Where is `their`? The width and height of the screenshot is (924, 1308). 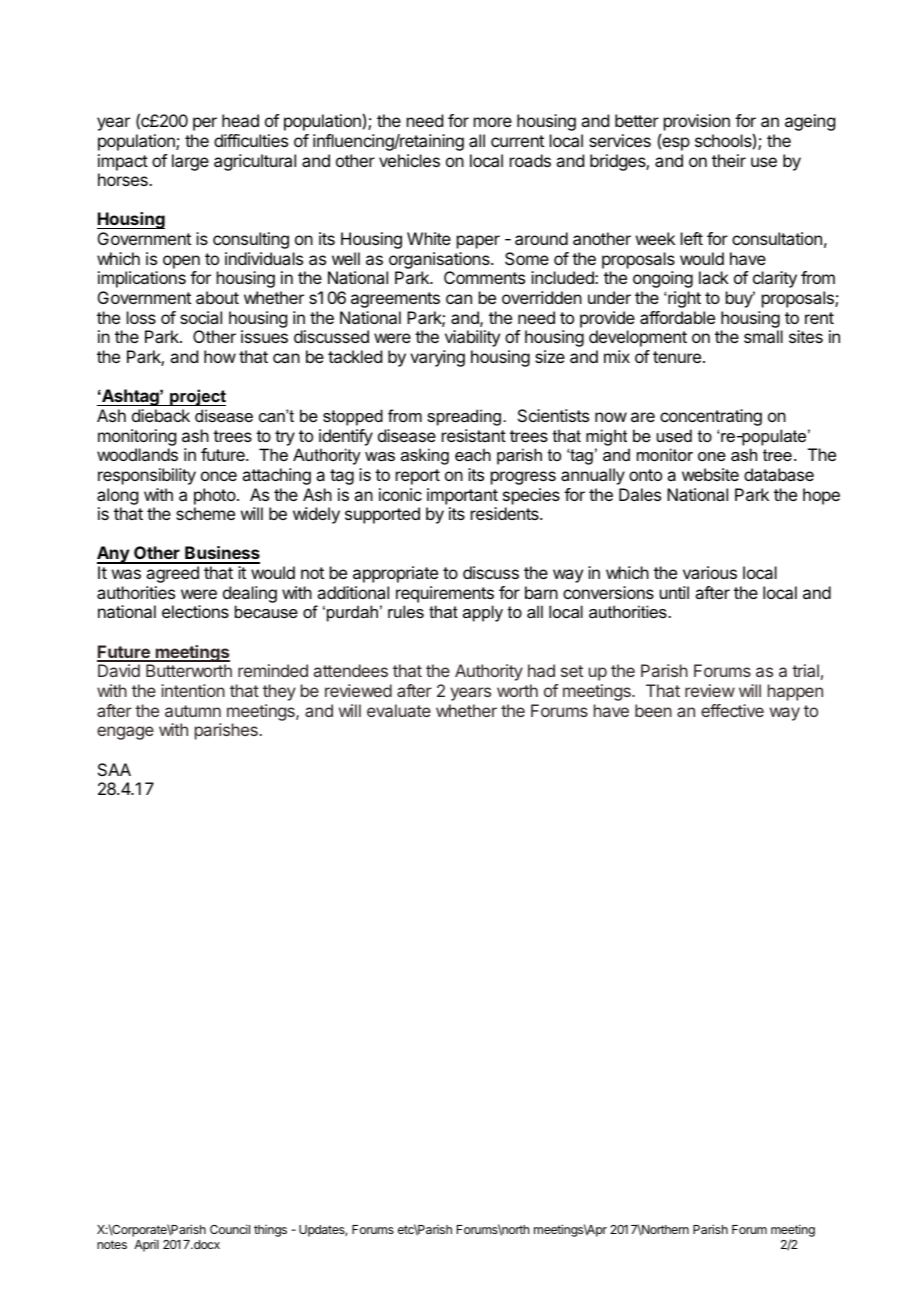
their is located at coordinates (729, 160).
